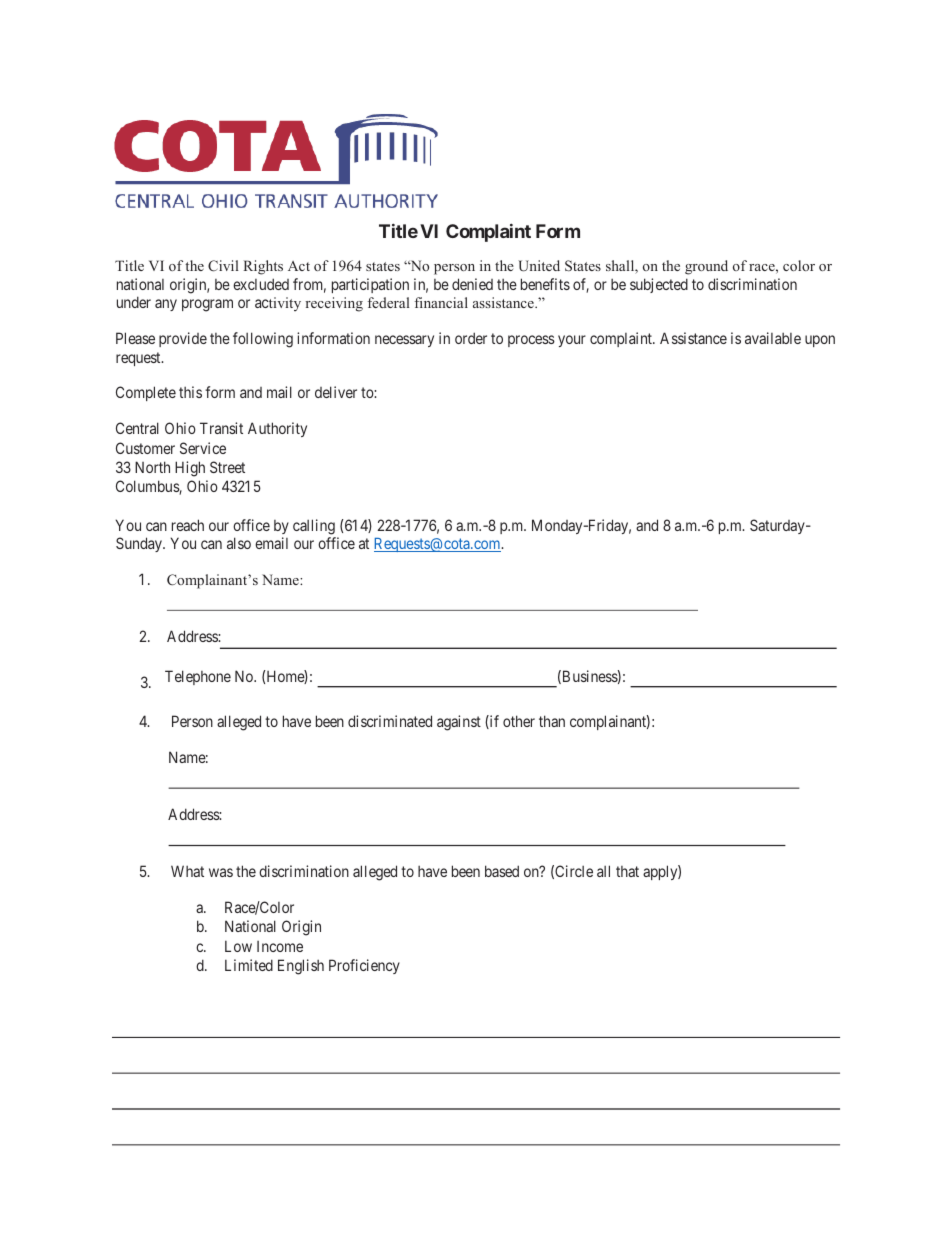 The image size is (952, 1233). What do you see at coordinates (249, 965) in the image?
I see `Limited` at bounding box center [249, 965].
